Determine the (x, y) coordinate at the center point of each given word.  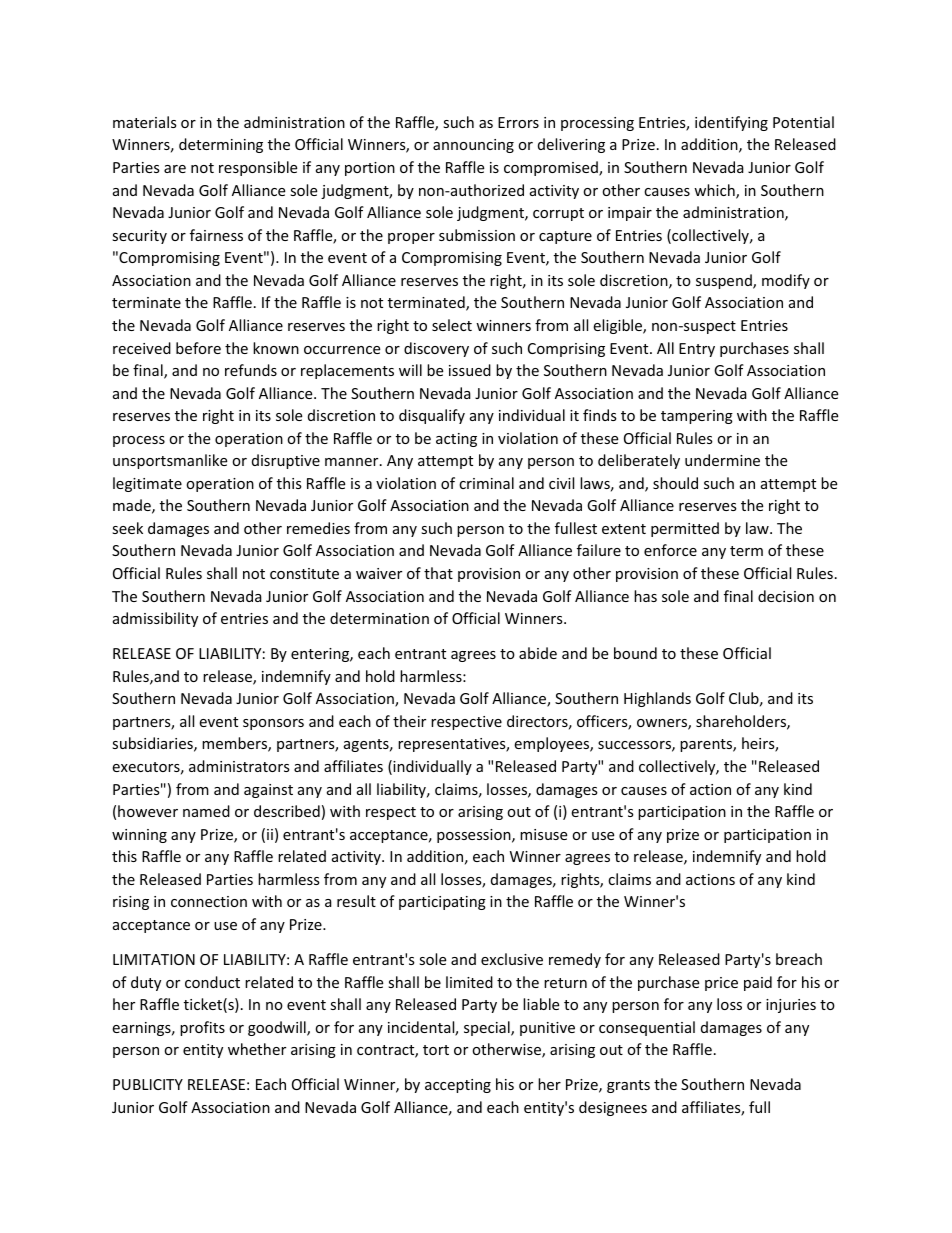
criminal (486, 483)
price (721, 984)
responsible (258, 168)
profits (202, 1028)
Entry (697, 350)
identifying (731, 123)
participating (442, 903)
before (198, 348)
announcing (473, 146)
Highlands (657, 699)
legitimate (147, 484)
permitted (685, 529)
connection (209, 901)
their (409, 721)
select (452, 325)
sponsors (273, 724)
